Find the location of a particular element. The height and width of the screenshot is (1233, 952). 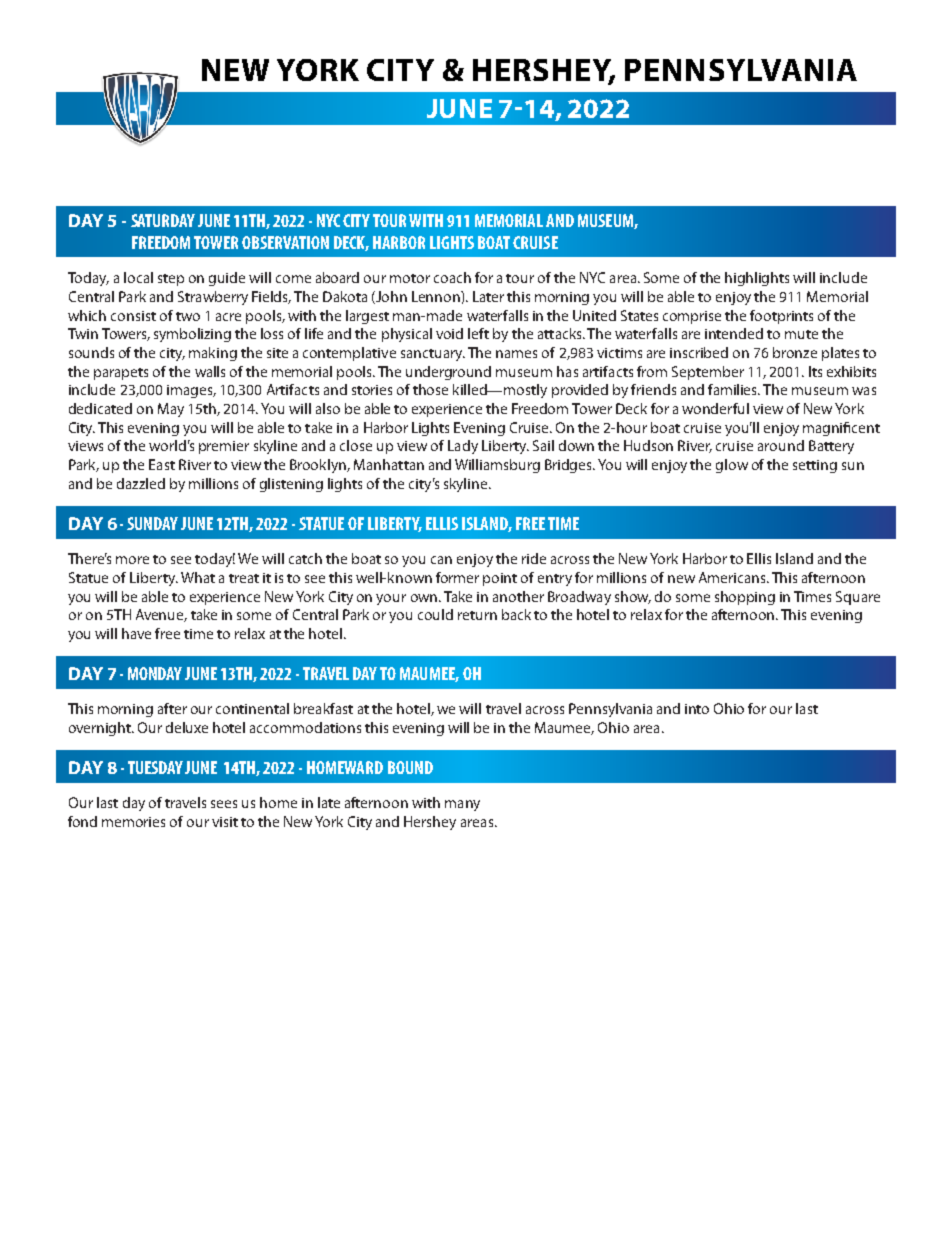

ride is located at coordinates (534, 558).
